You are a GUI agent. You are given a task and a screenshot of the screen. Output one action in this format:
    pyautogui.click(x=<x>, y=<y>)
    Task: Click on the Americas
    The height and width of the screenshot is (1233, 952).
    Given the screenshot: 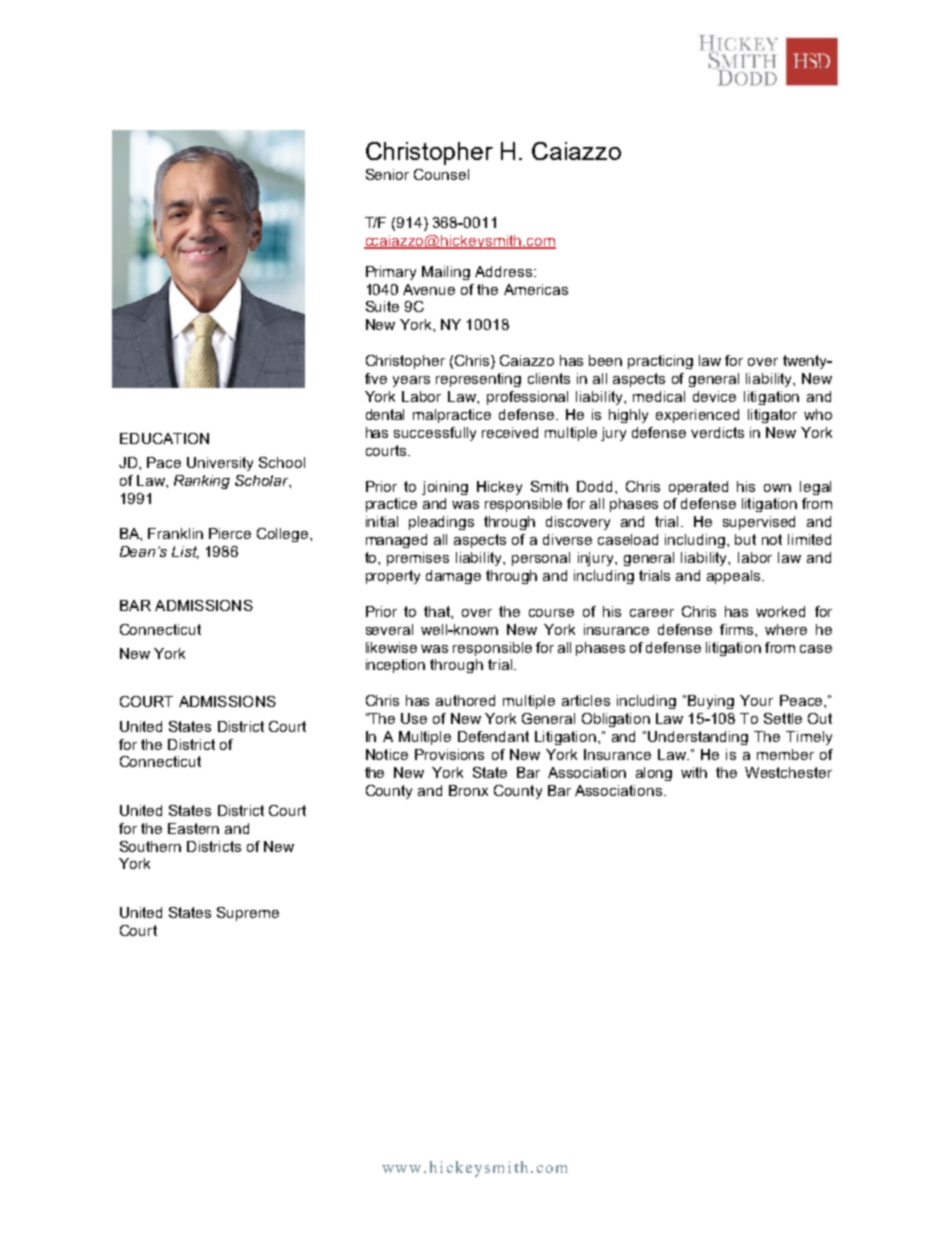 What is the action you would take?
    pyautogui.click(x=536, y=289)
